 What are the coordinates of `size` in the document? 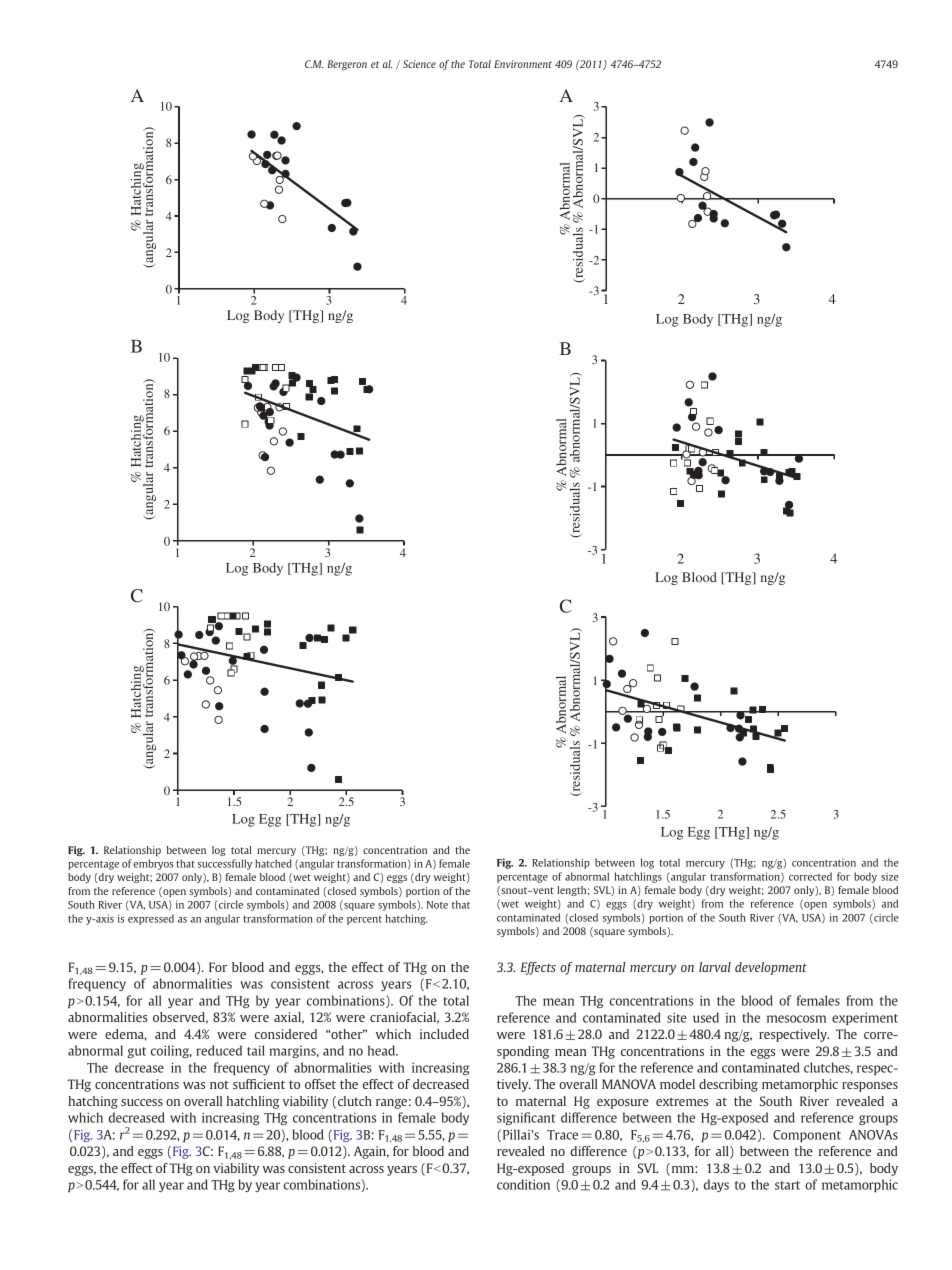 It's located at (890, 877).
